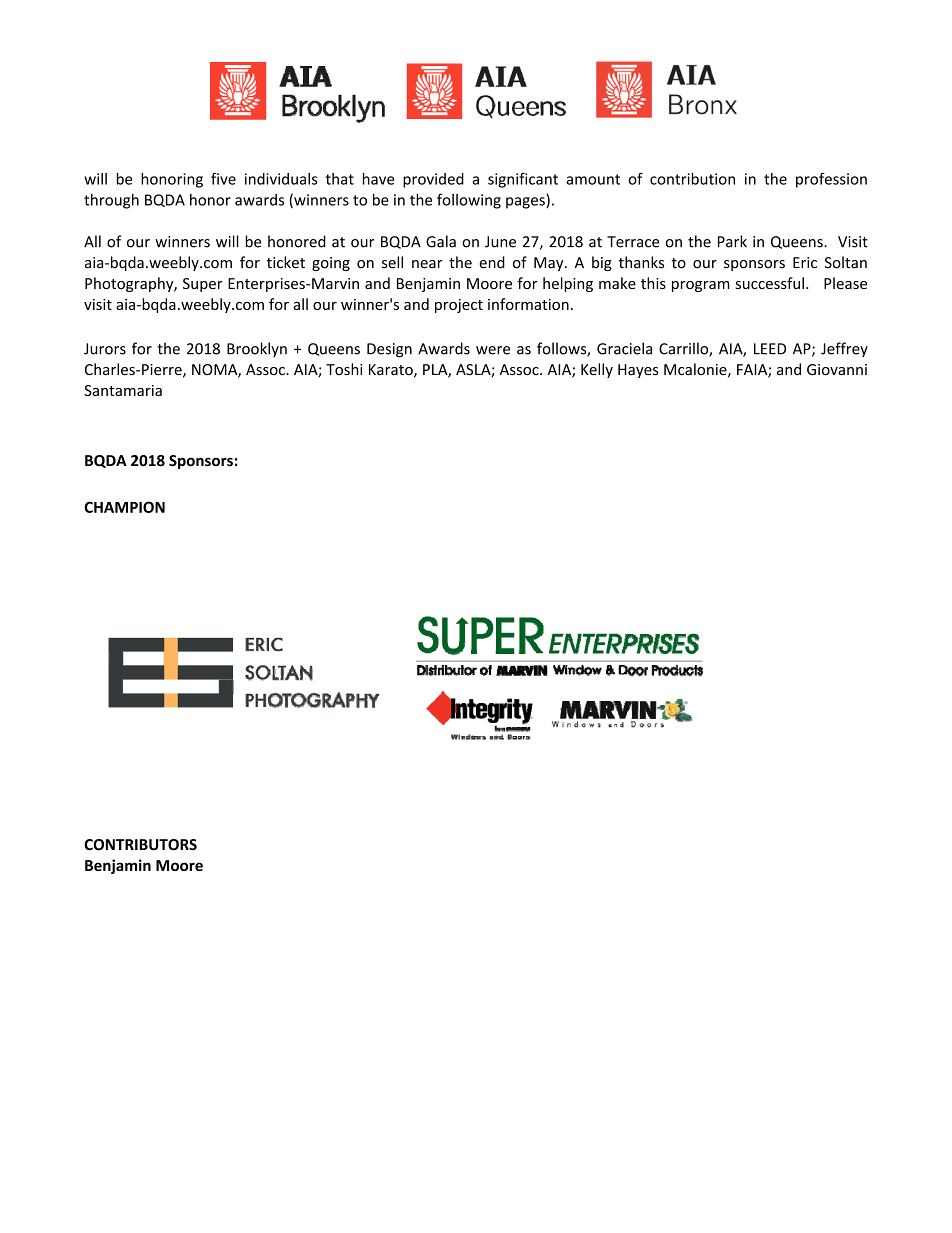  I want to click on Design, so click(389, 350).
